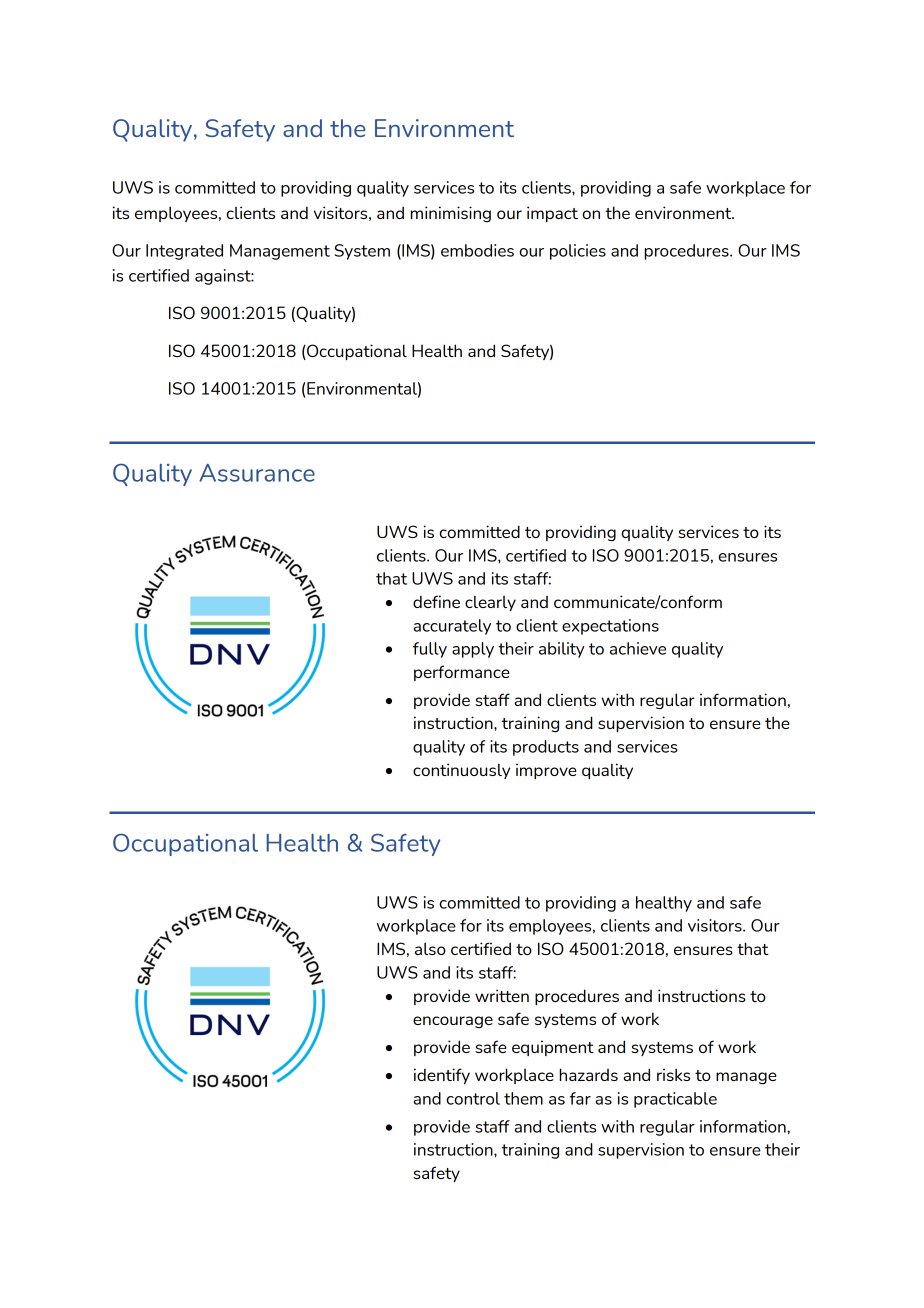  I want to click on identify, so click(442, 1076).
